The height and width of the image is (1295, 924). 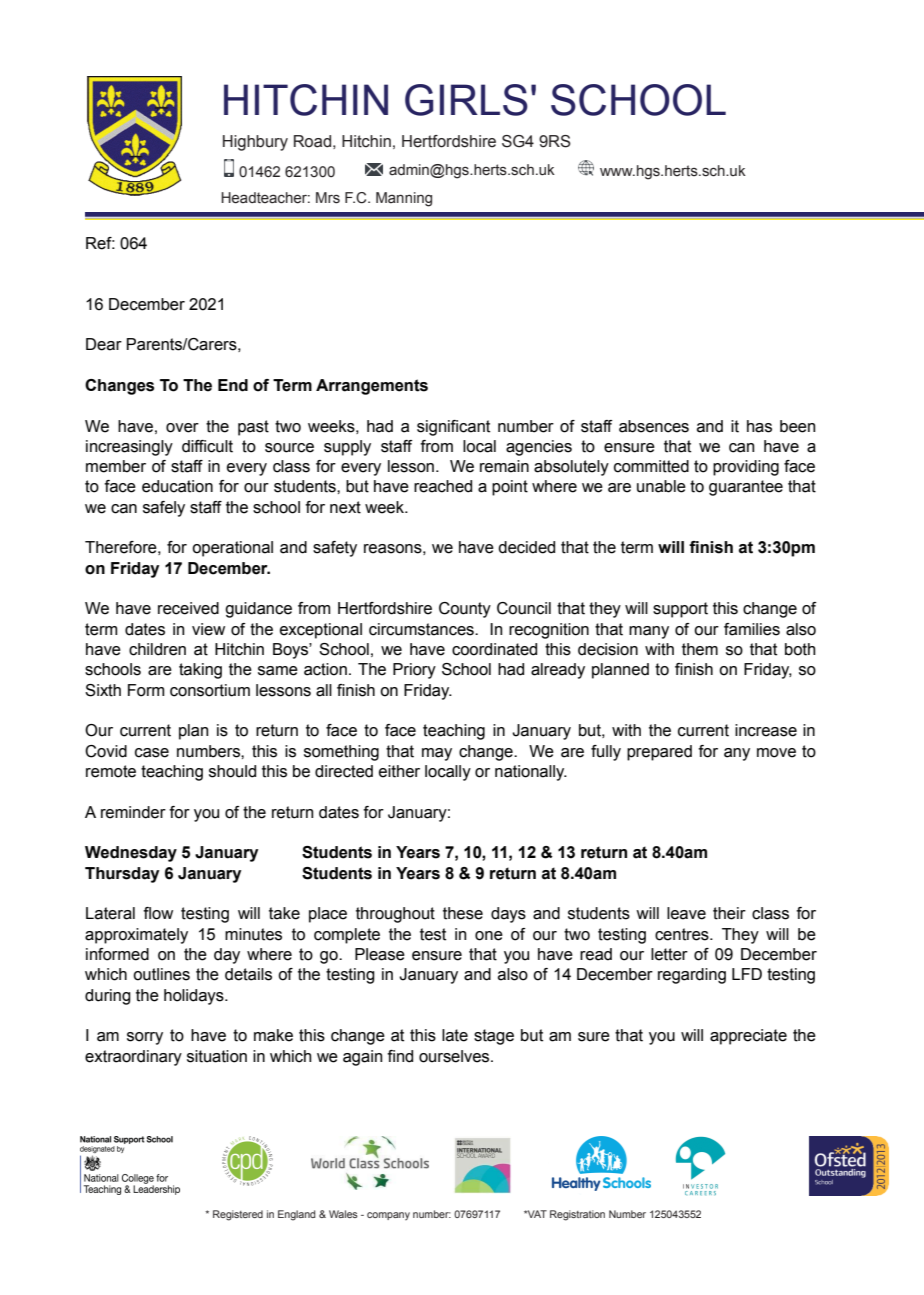 I want to click on Priory, so click(x=414, y=671).
